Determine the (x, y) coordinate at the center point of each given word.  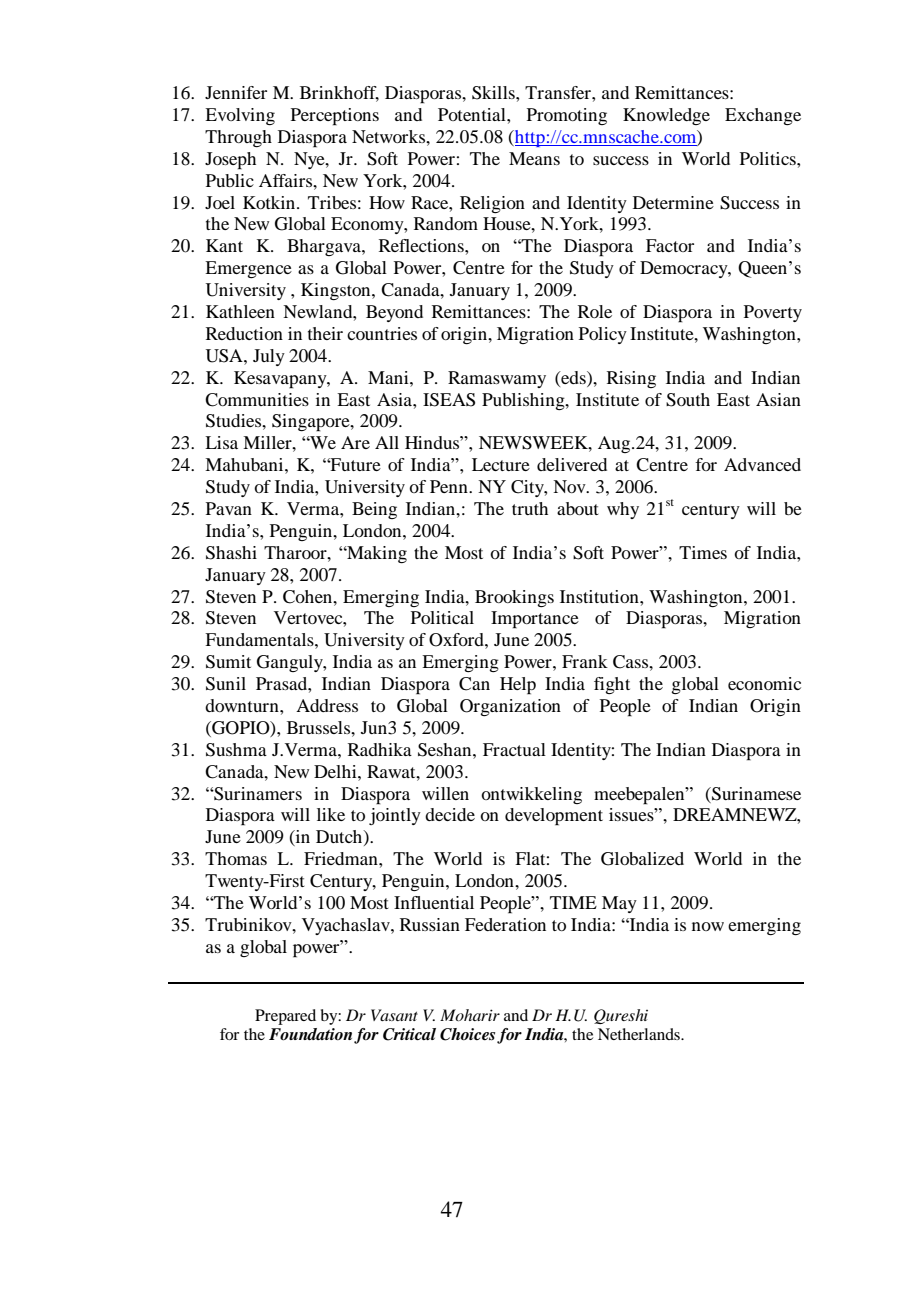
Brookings (514, 598)
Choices (467, 1034)
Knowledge (666, 116)
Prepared (285, 1017)
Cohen (309, 597)
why (623, 510)
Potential (473, 114)
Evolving (240, 116)
